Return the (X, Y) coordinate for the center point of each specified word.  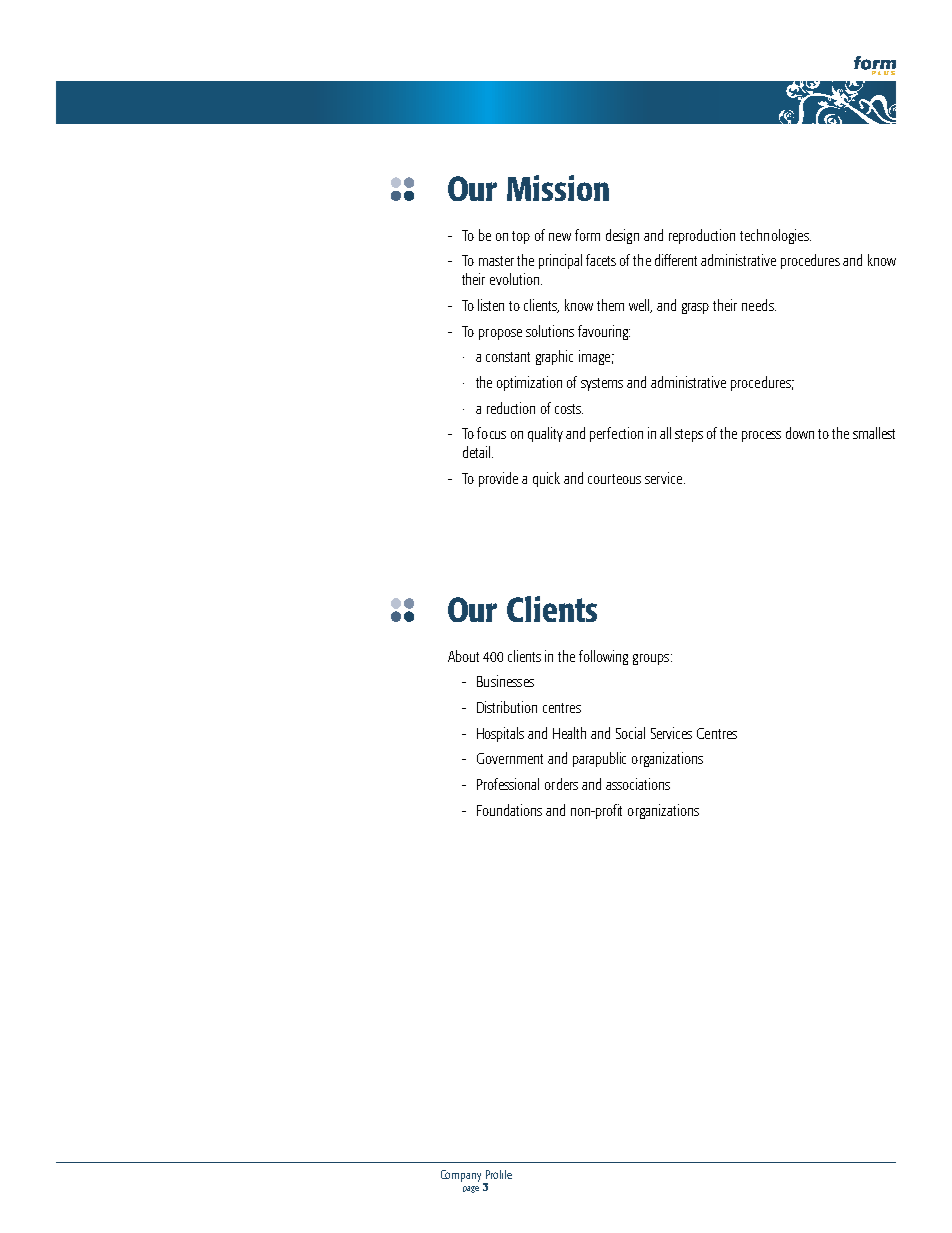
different (676, 260)
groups (652, 659)
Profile (499, 1174)
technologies (775, 236)
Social (630, 733)
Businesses (505, 681)
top (521, 237)
